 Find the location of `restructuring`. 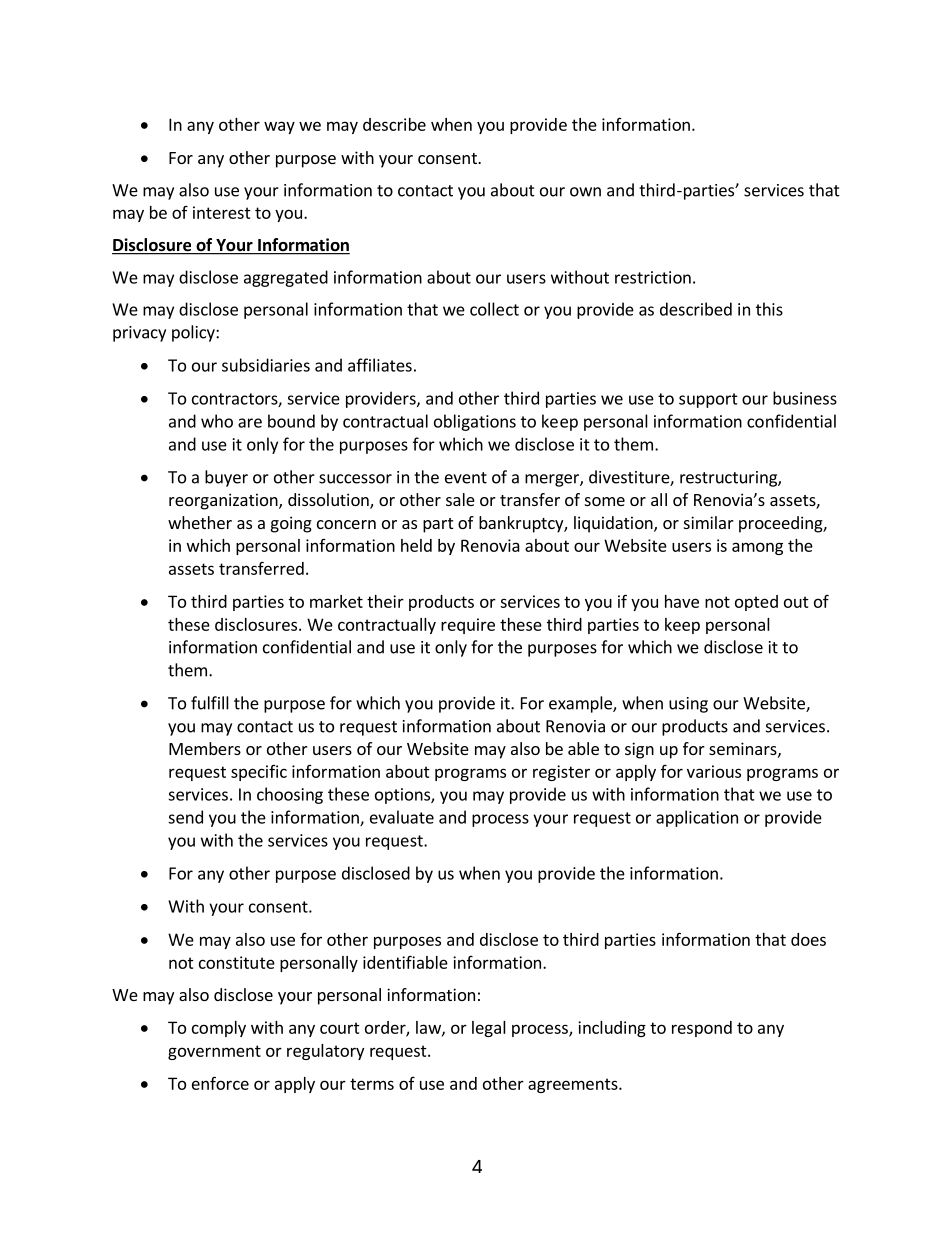

restructuring is located at coordinates (729, 479).
